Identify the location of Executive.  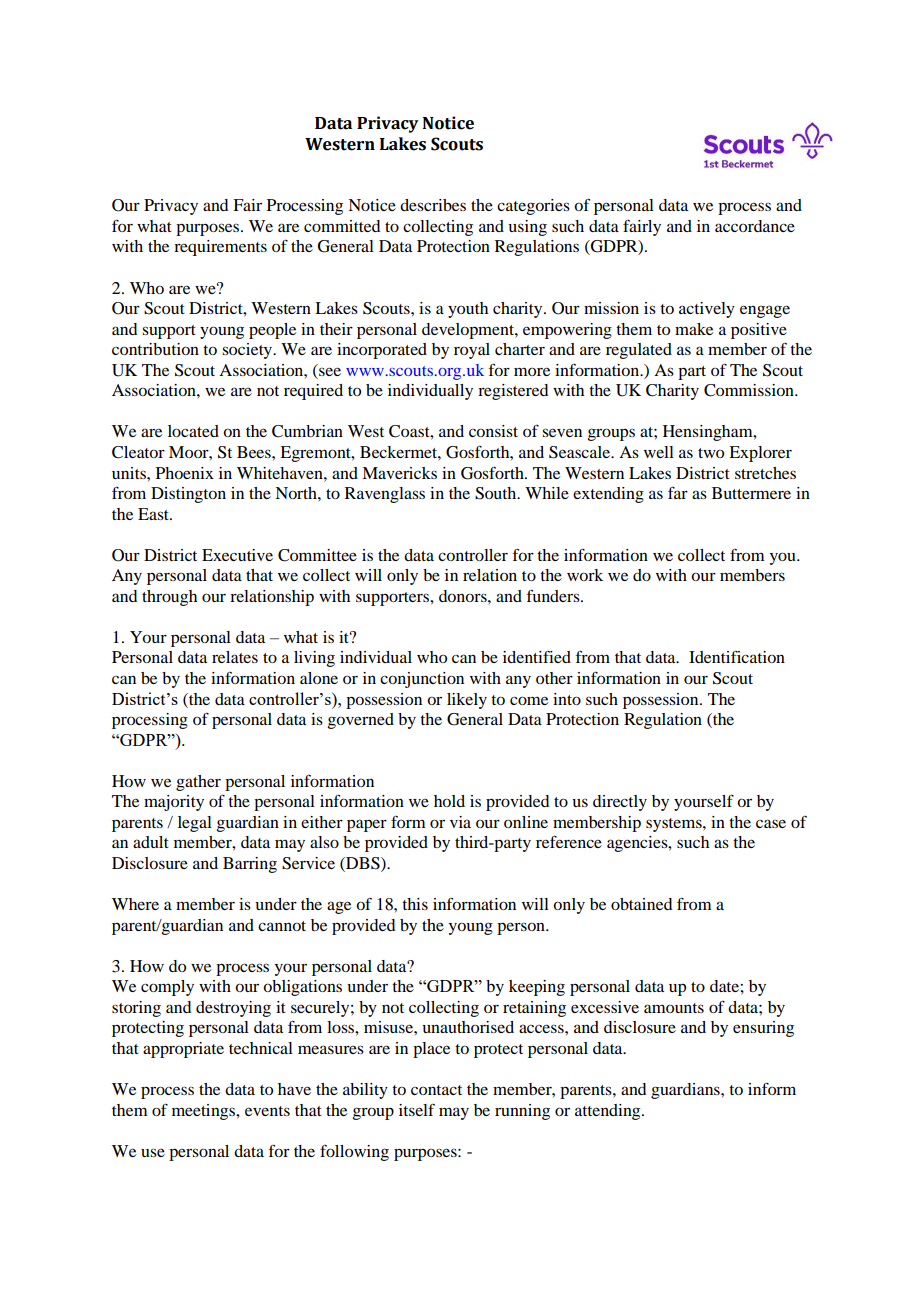
(237, 555).
